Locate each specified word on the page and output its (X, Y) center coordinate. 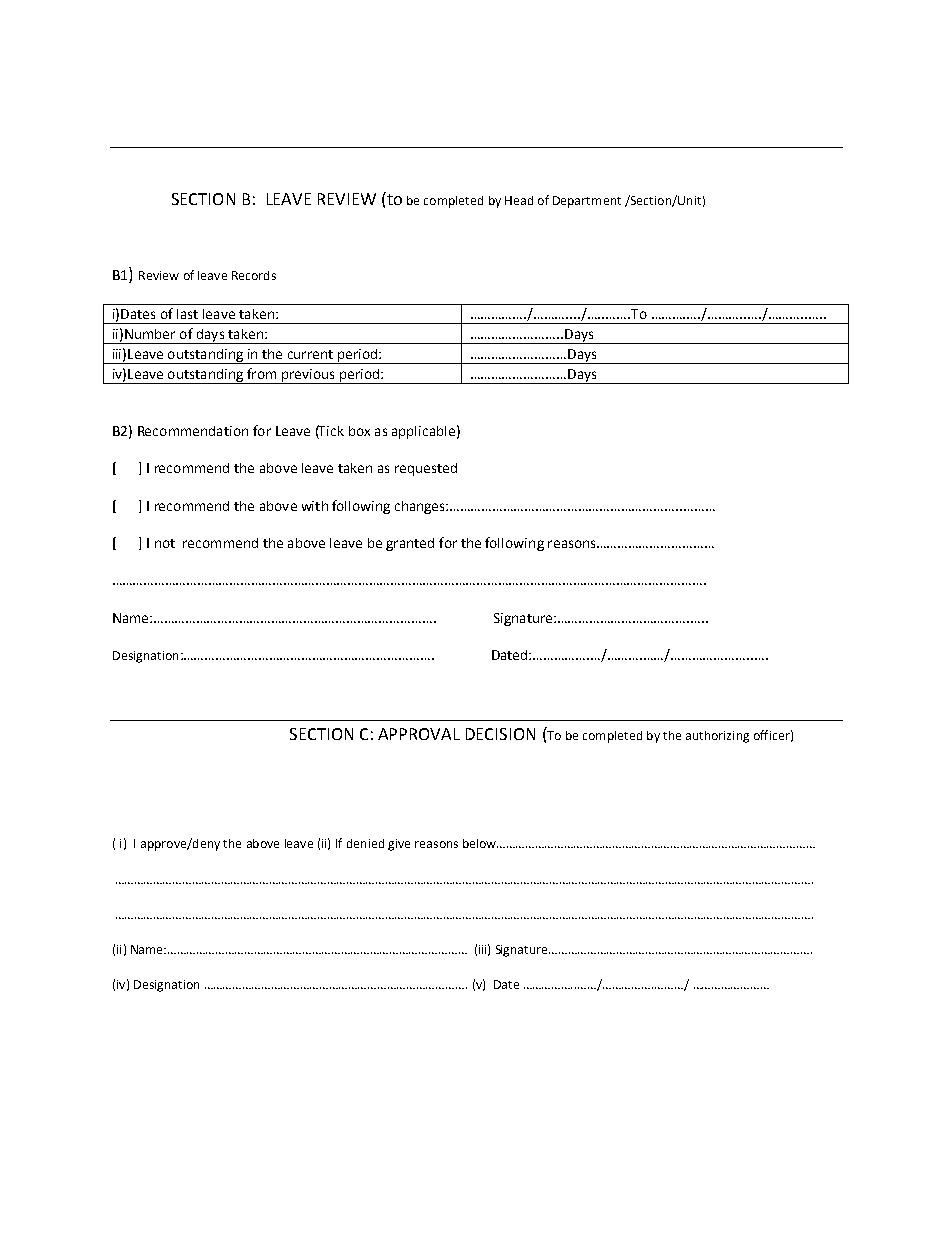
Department (587, 202)
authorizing (717, 737)
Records (254, 275)
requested (426, 469)
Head (519, 200)
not (165, 543)
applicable (423, 432)
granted (410, 544)
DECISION (500, 734)
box (359, 431)
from (261, 373)
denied (365, 843)
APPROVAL (419, 734)
